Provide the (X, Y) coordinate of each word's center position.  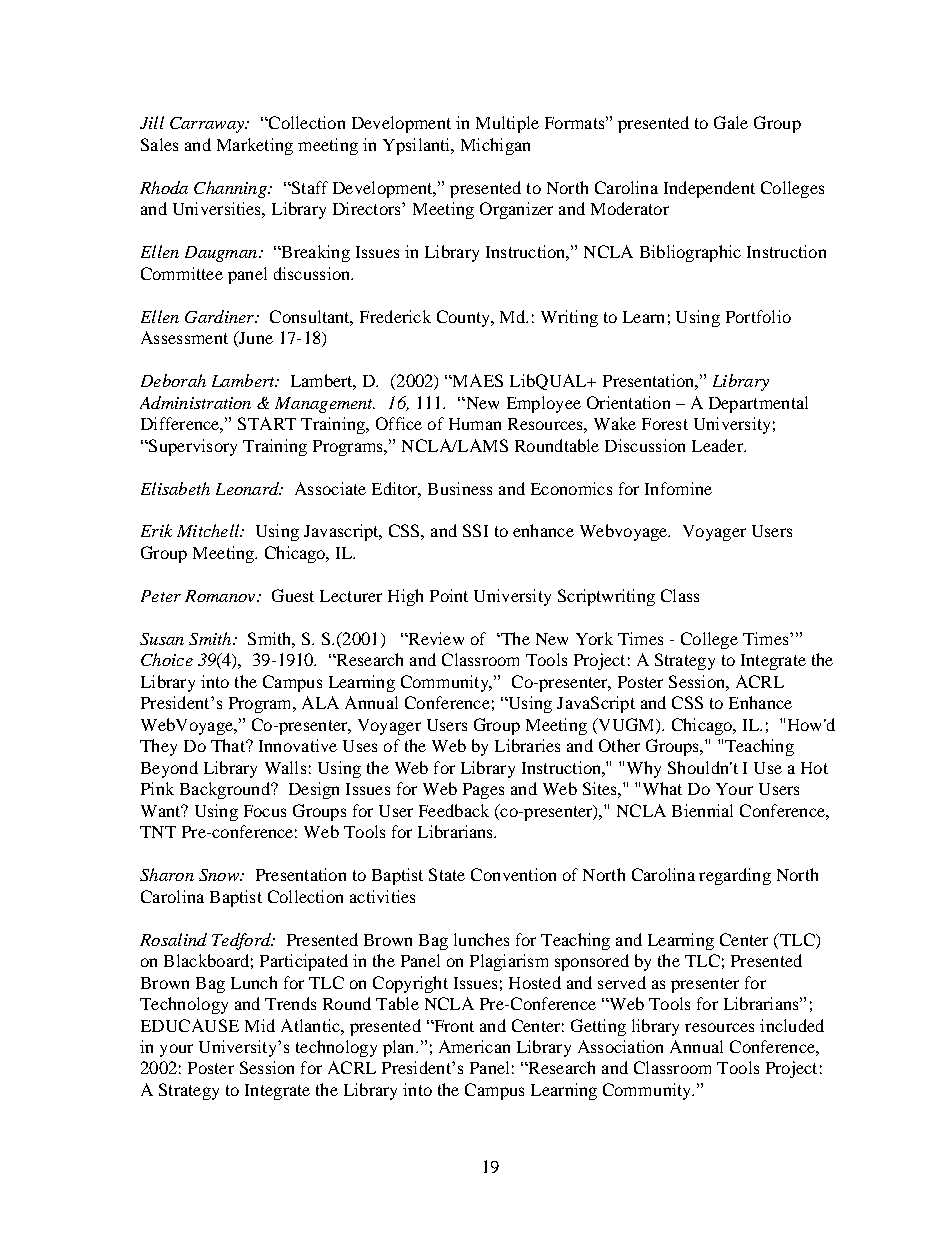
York (594, 638)
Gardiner (220, 316)
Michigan (495, 146)
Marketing (255, 146)
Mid (260, 1025)
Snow (220, 875)
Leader (718, 445)
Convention (513, 874)
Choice (167, 659)
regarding (735, 876)
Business (460, 488)
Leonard (248, 488)
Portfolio (758, 316)
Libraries (527, 745)
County (465, 318)
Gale (731, 122)
